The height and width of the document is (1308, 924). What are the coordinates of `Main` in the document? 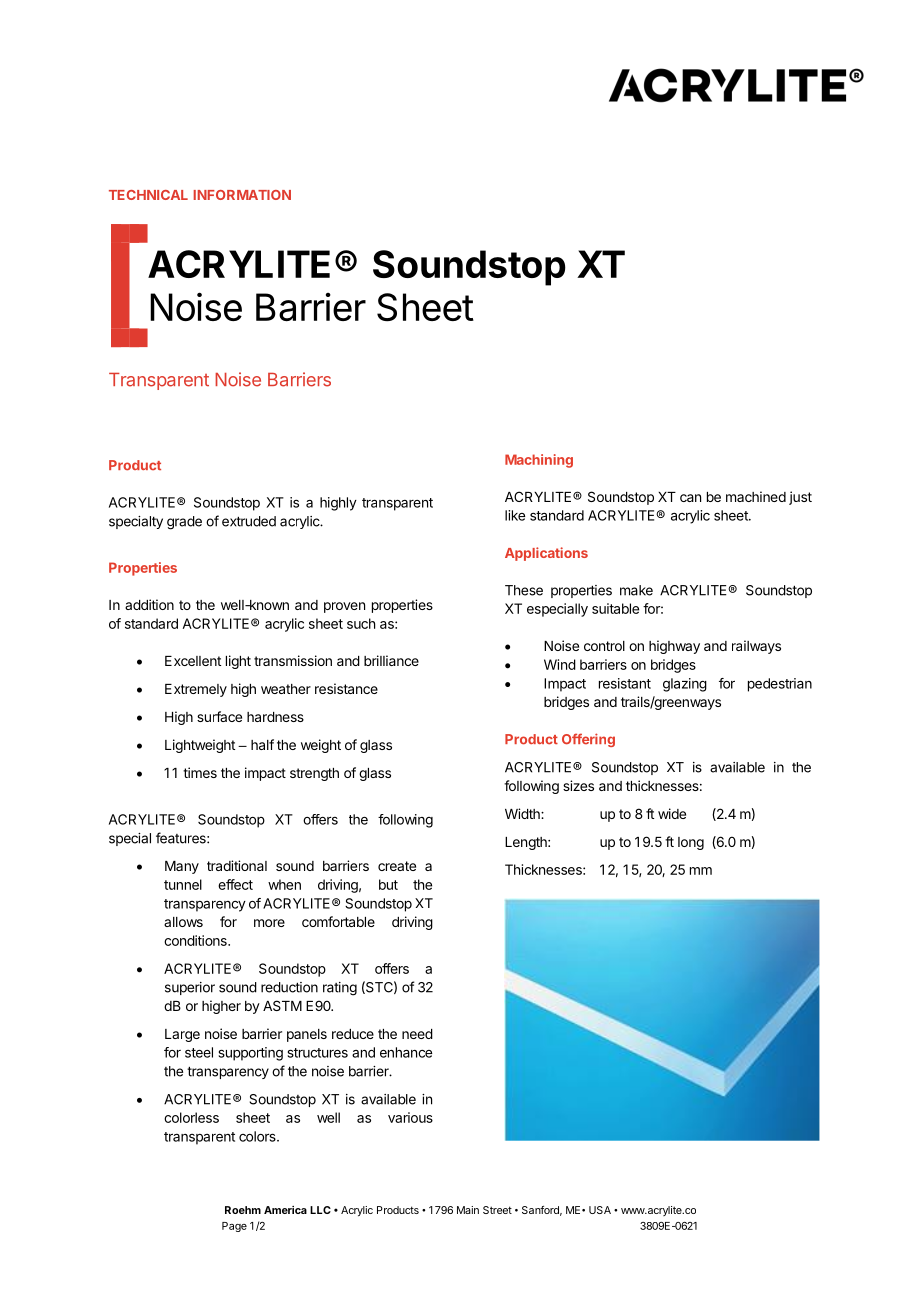 It's located at (468, 1210).
